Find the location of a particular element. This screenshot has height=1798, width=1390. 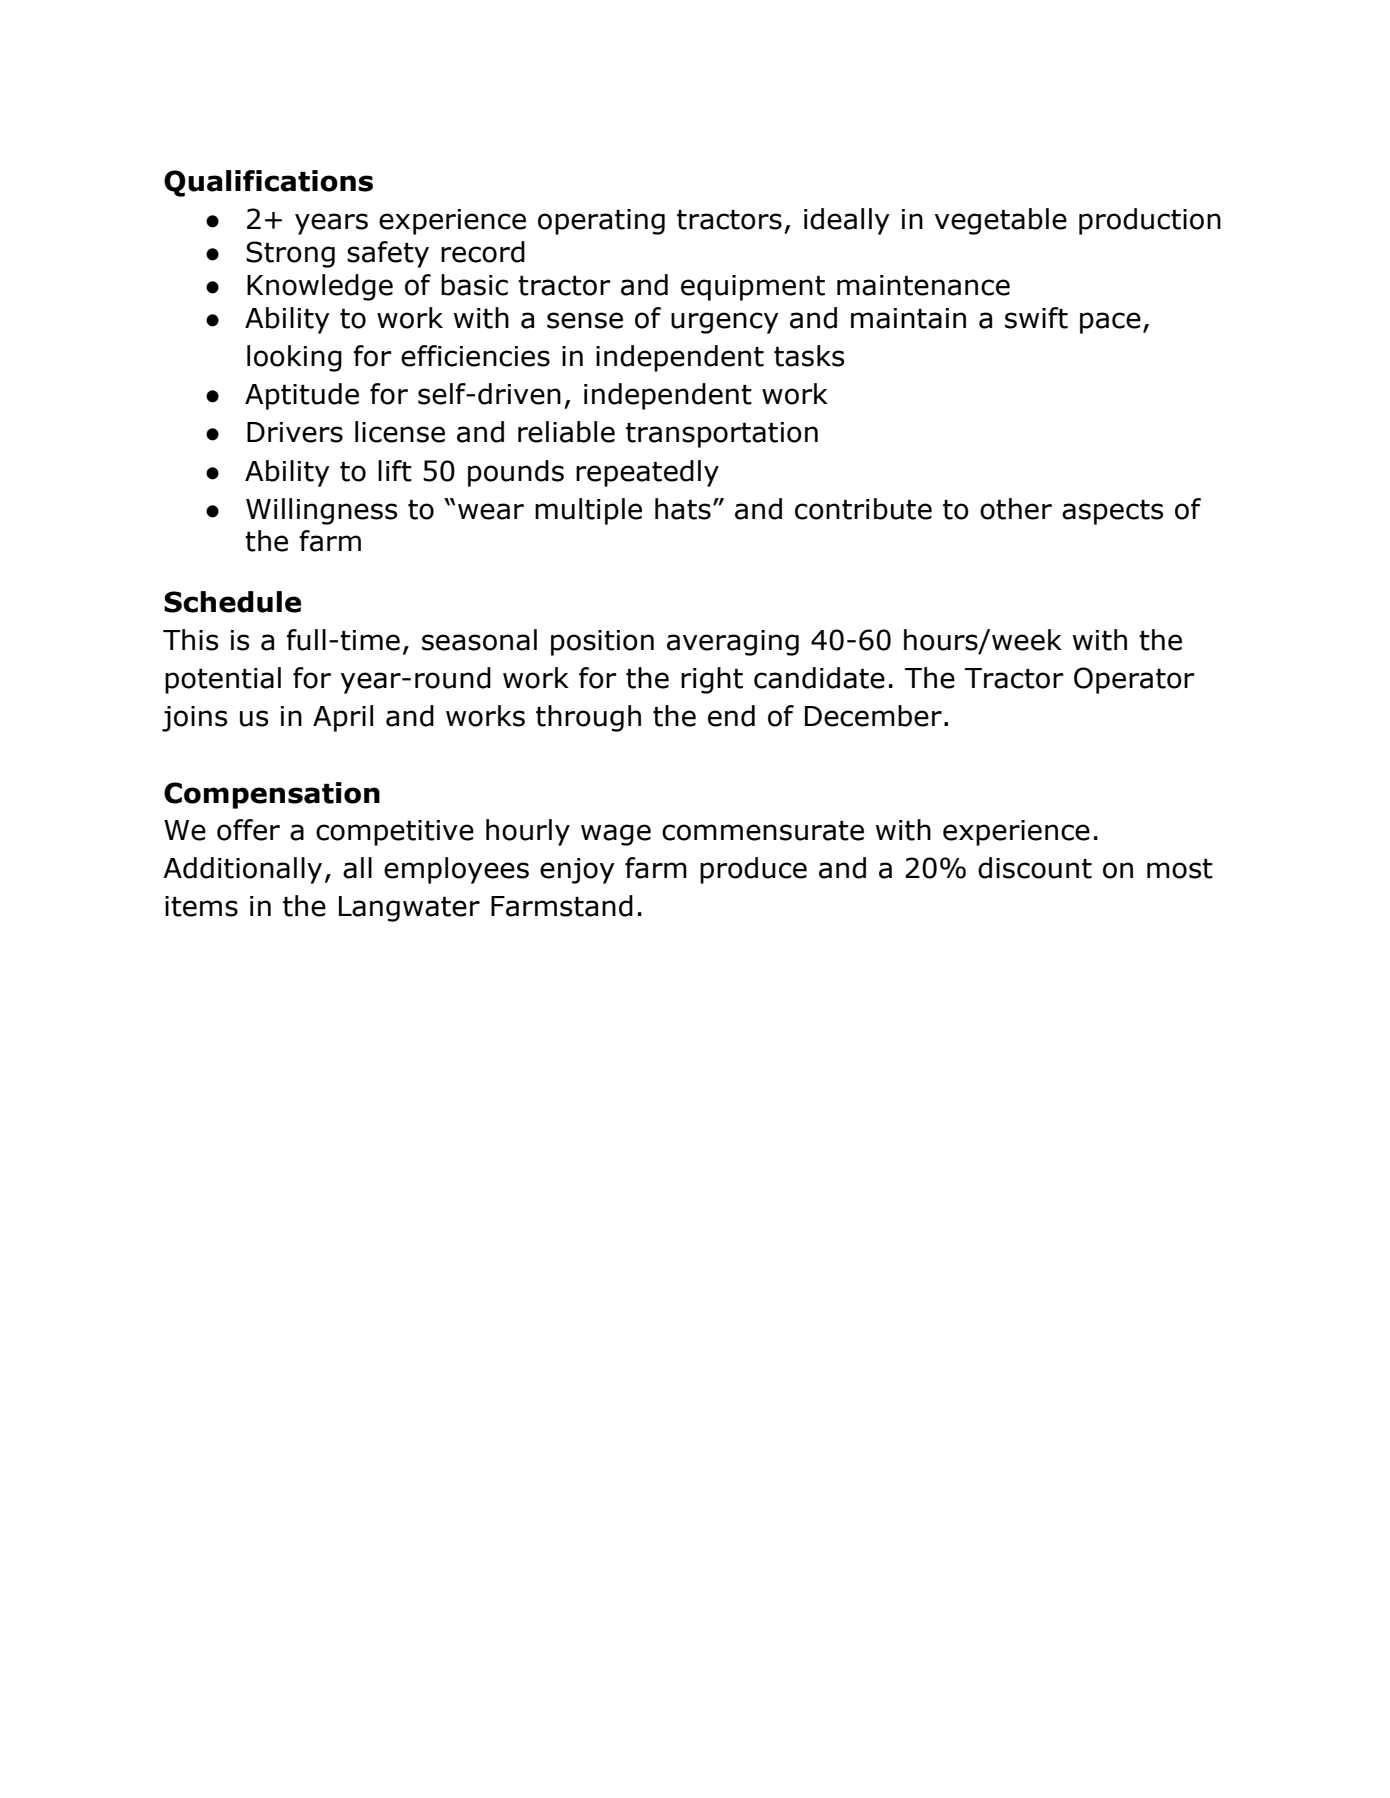

discount is located at coordinates (1035, 868).
